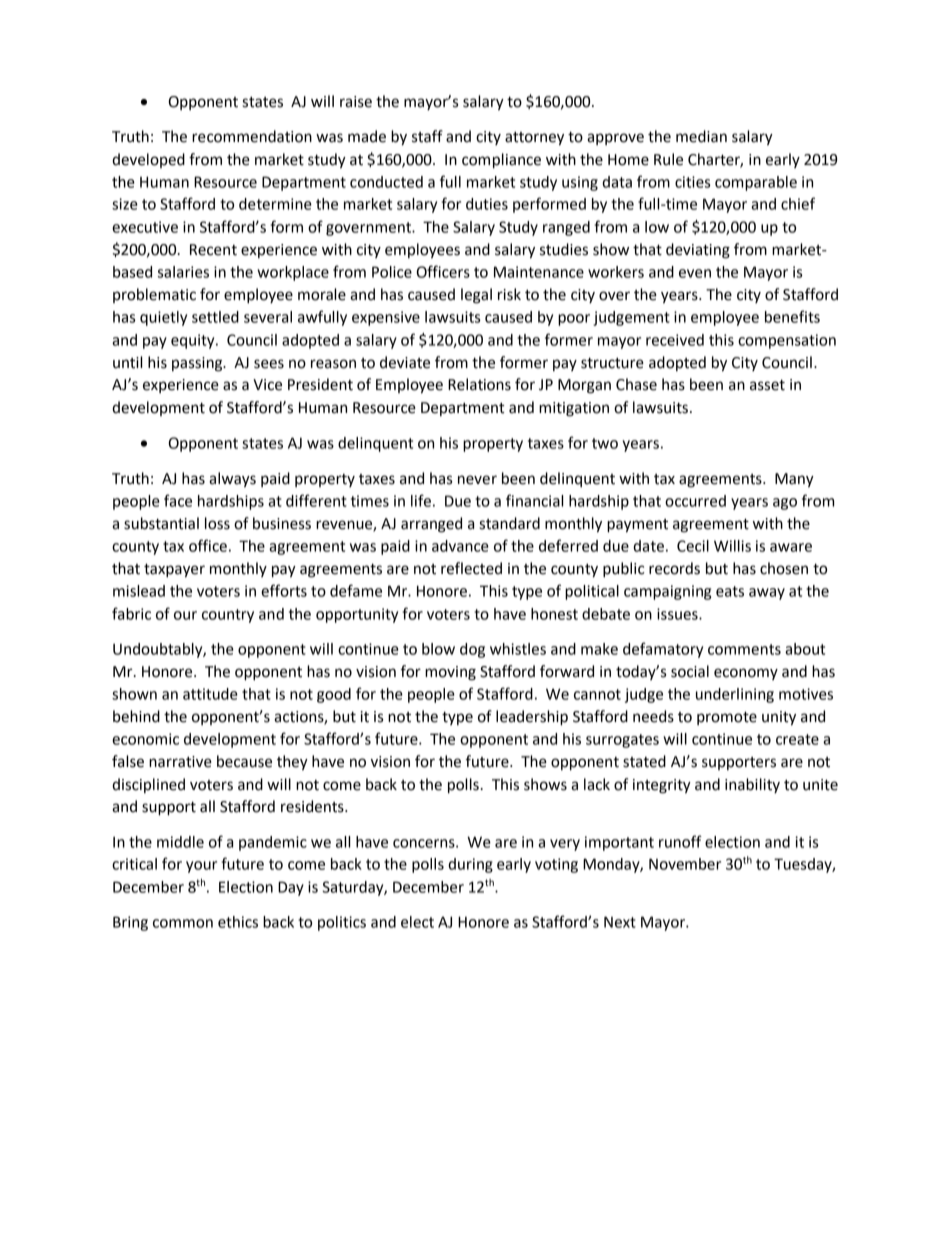 Image resolution: width=952 pixels, height=1233 pixels. Describe the element at coordinates (183, 923) in the image. I see `common` at that location.
